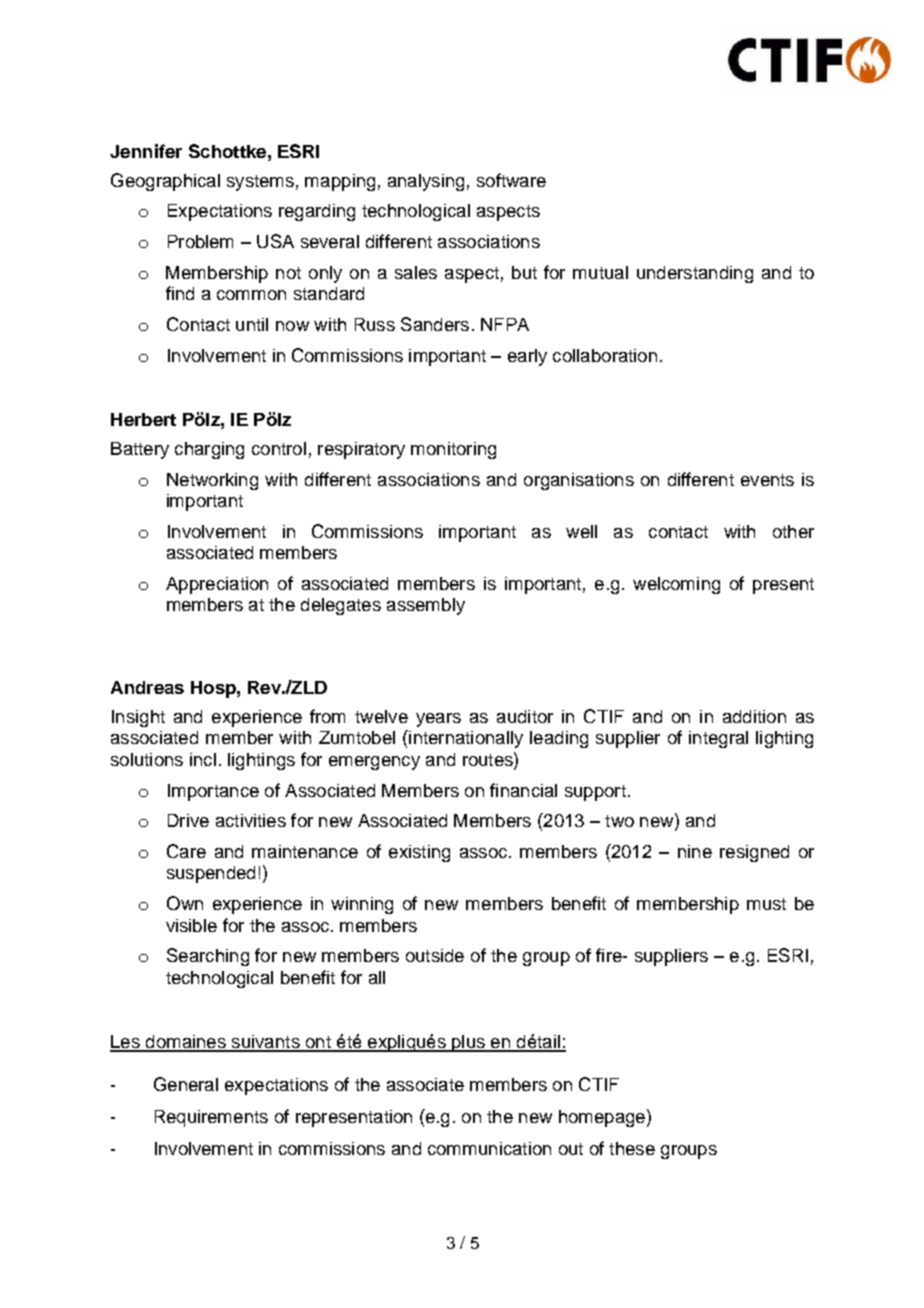 This screenshot has height=1308, width=924. I want to click on Requirements, so click(211, 1118).
